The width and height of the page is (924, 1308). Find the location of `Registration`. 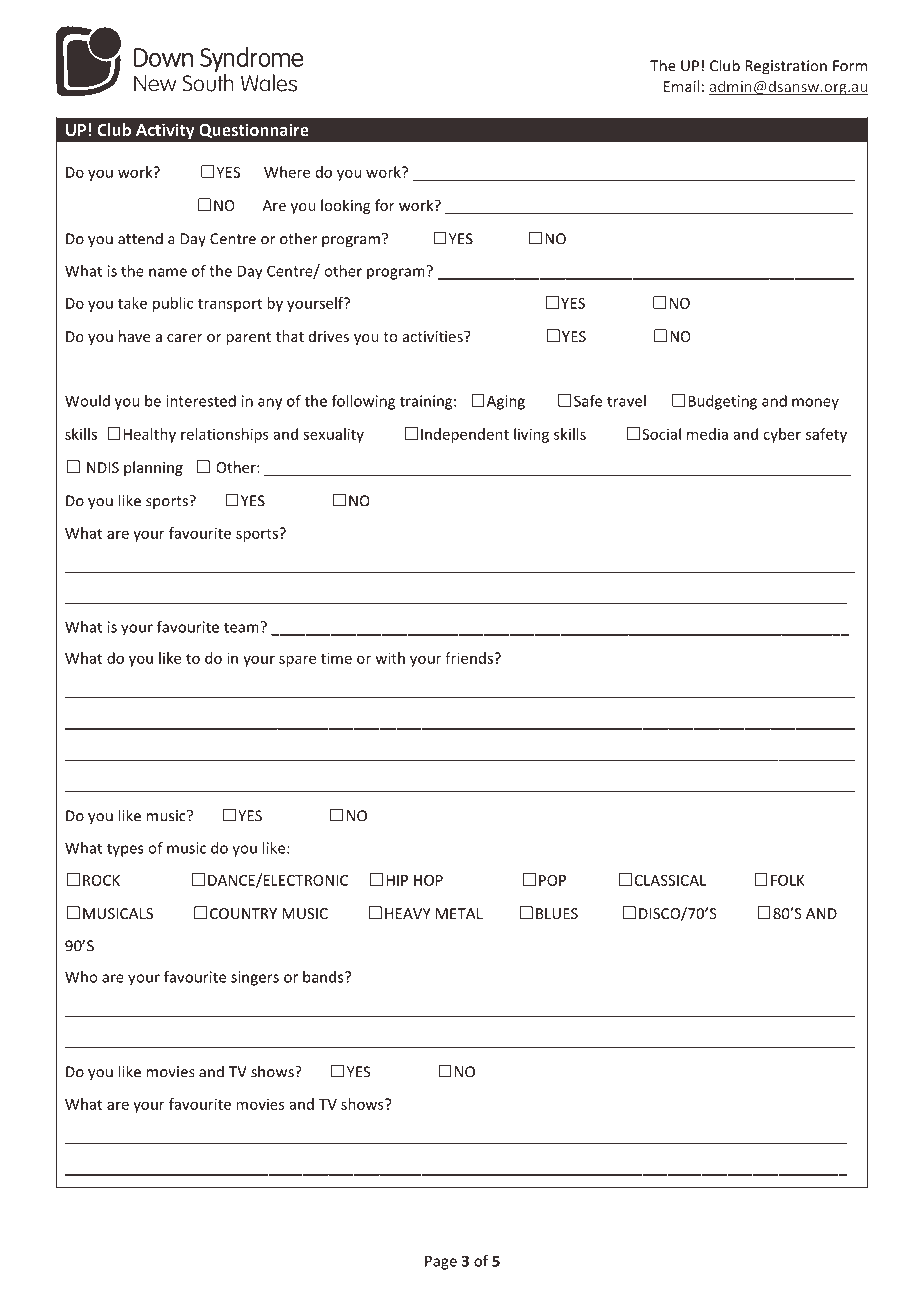

Registration is located at coordinates (786, 67).
